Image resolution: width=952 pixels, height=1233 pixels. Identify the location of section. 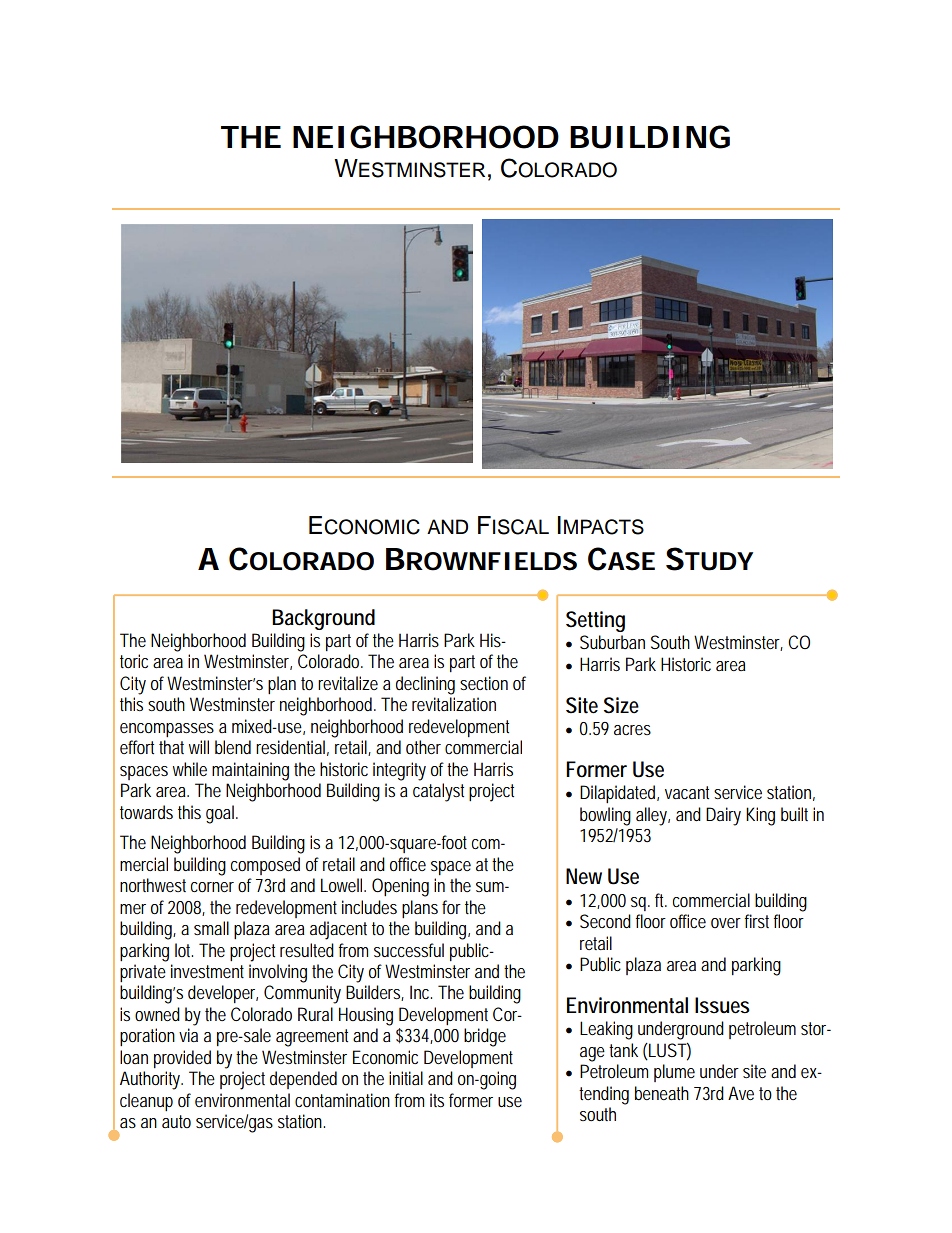
(484, 683).
